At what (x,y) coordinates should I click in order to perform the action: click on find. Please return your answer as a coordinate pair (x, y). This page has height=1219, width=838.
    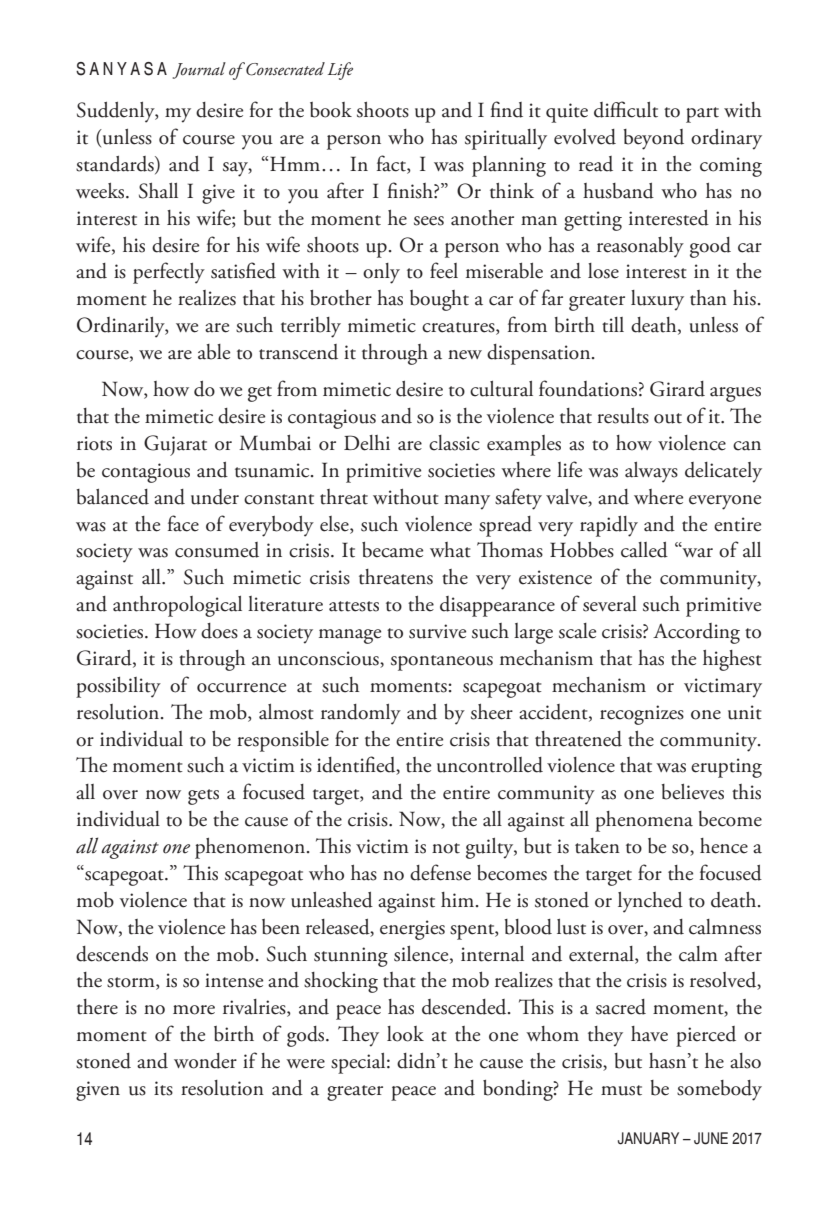
    Looking at the image, I should click on (507, 109).
